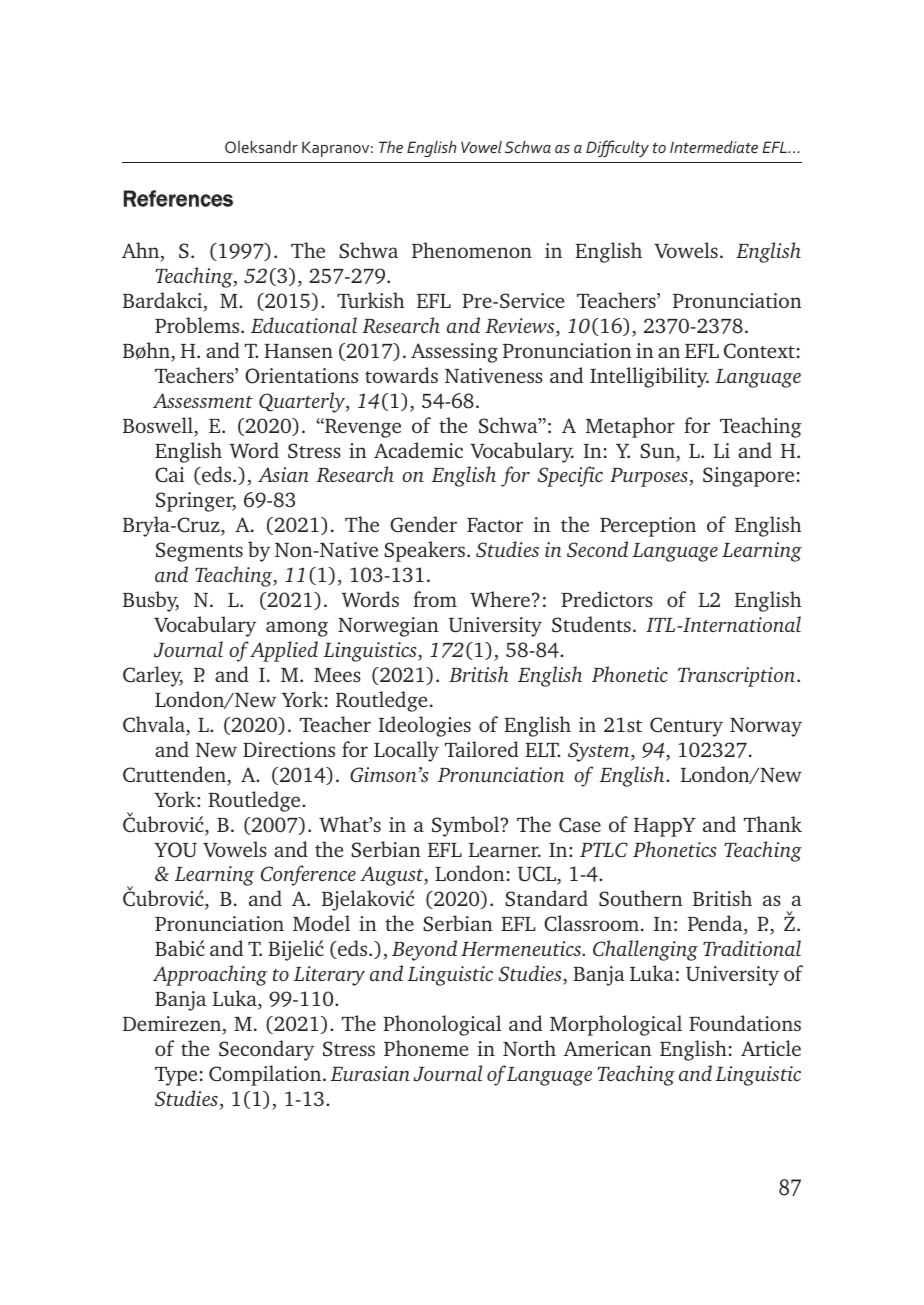 This screenshot has width=924, height=1305. What do you see at coordinates (175, 850) in the screenshot?
I see `YOU` at bounding box center [175, 850].
